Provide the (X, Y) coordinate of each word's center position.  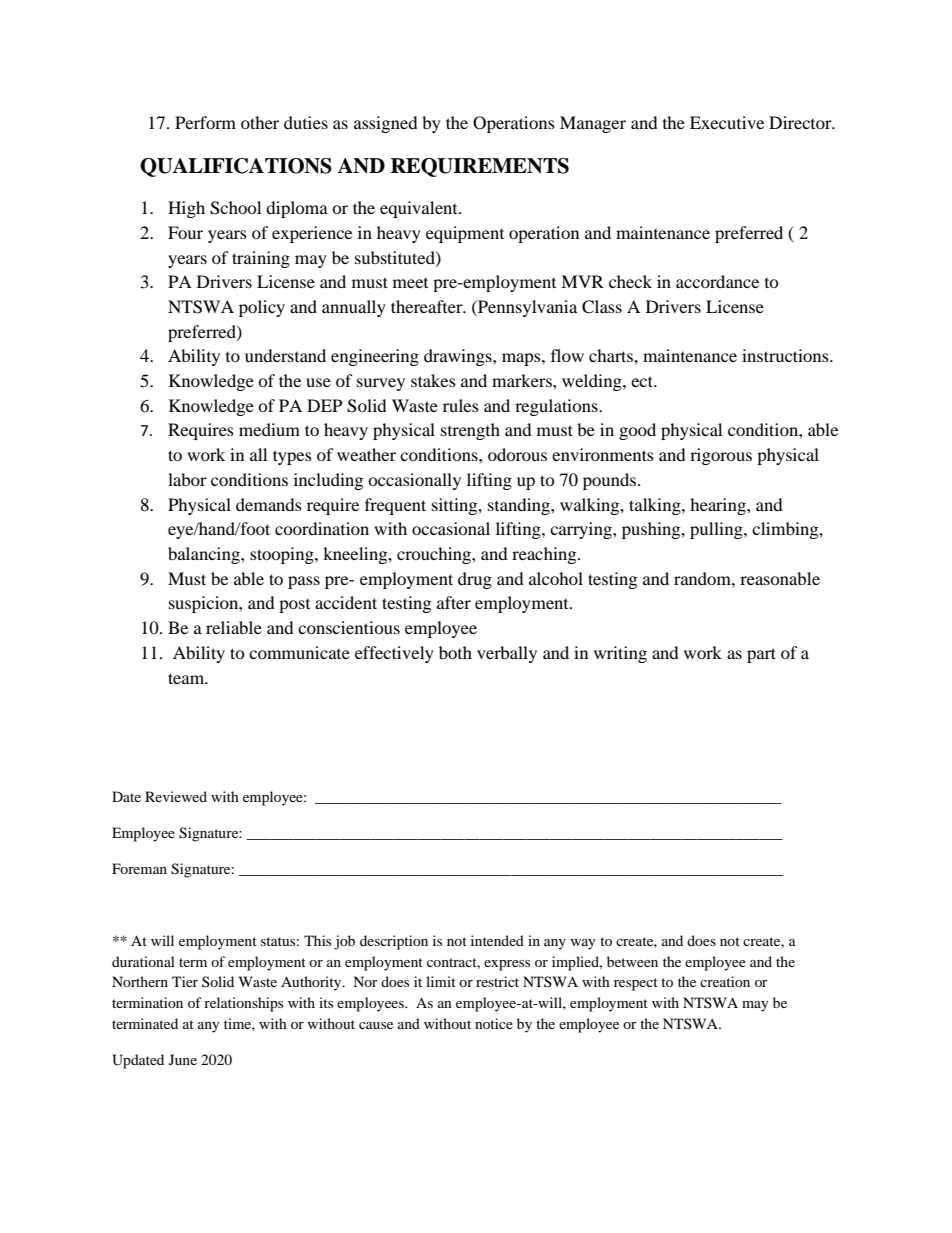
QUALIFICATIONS (236, 167)
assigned (386, 124)
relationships (243, 1004)
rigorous (721, 456)
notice (494, 1023)
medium (269, 429)
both (455, 652)
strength (470, 431)
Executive (727, 122)
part (761, 655)
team (187, 678)
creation (725, 981)
